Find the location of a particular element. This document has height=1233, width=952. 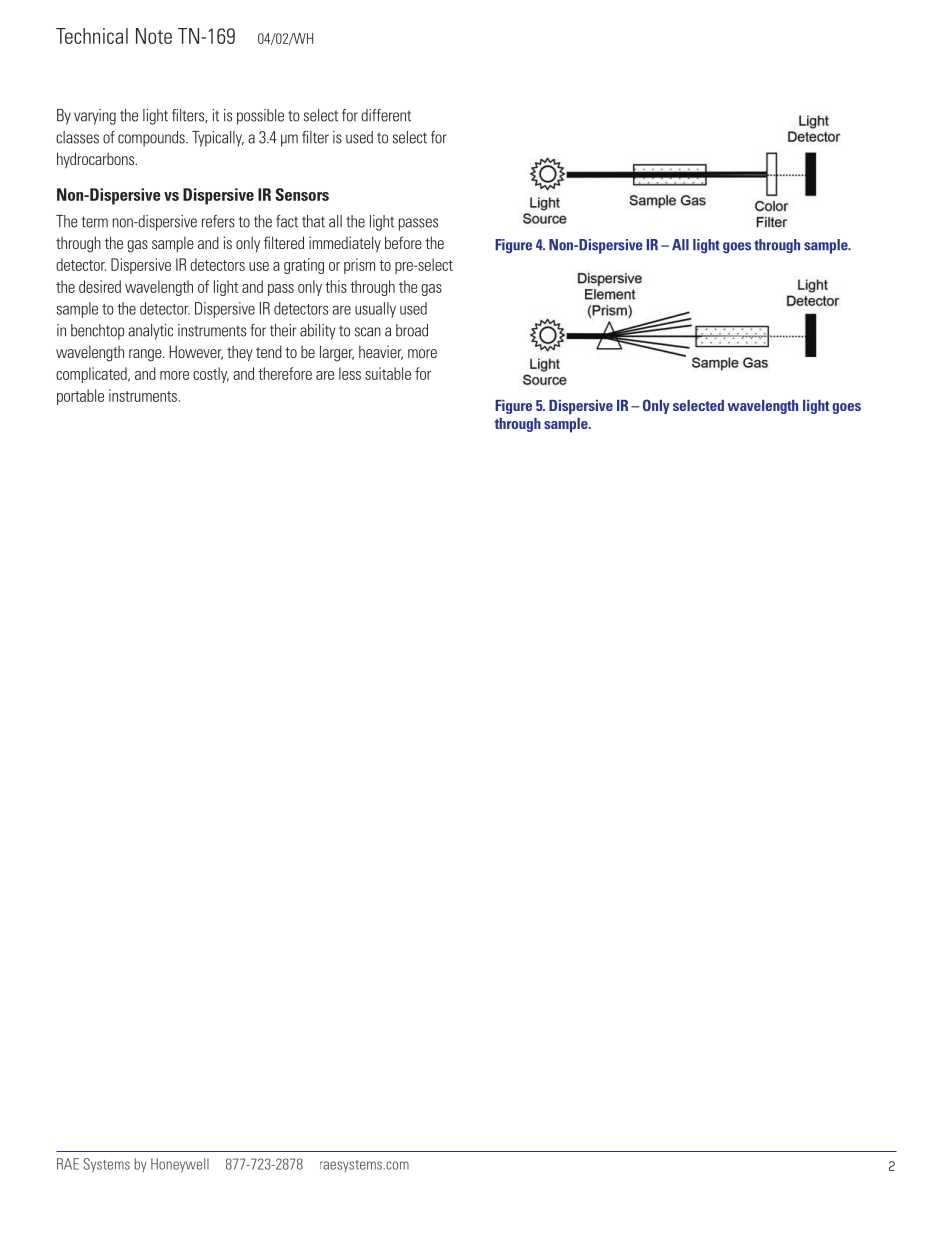

complicated is located at coordinates (92, 375).
